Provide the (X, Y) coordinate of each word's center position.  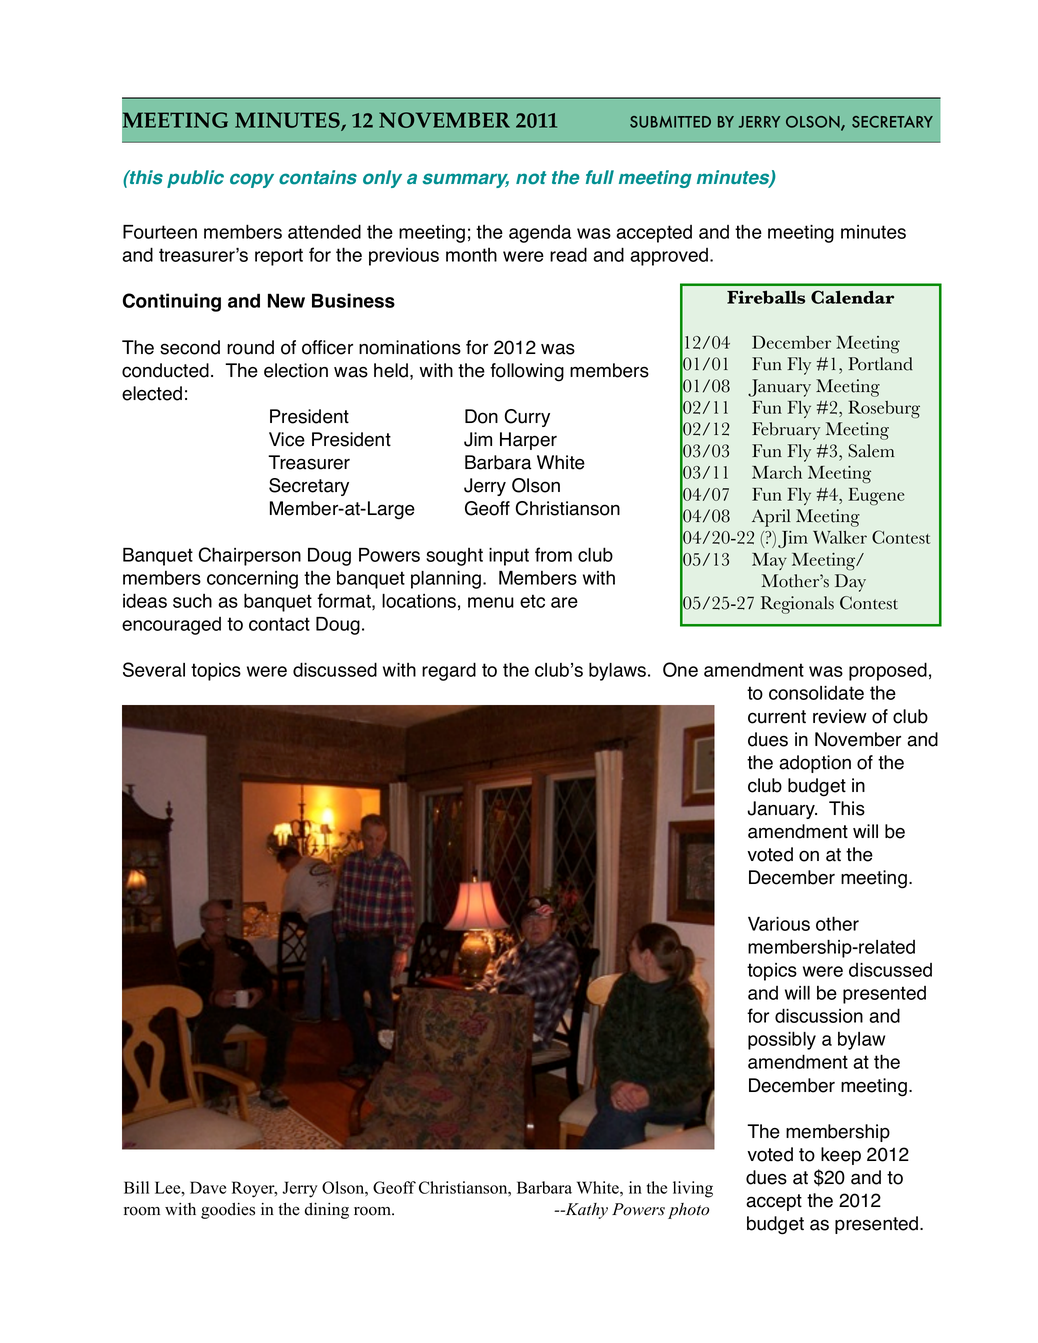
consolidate (816, 693)
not (531, 178)
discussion (819, 1015)
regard (449, 671)
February (786, 431)
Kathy (585, 1211)
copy (252, 180)
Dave (208, 1187)
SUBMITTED (670, 122)
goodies (228, 1211)
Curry (527, 418)
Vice (287, 439)
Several (154, 669)
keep (841, 1156)
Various (779, 924)
